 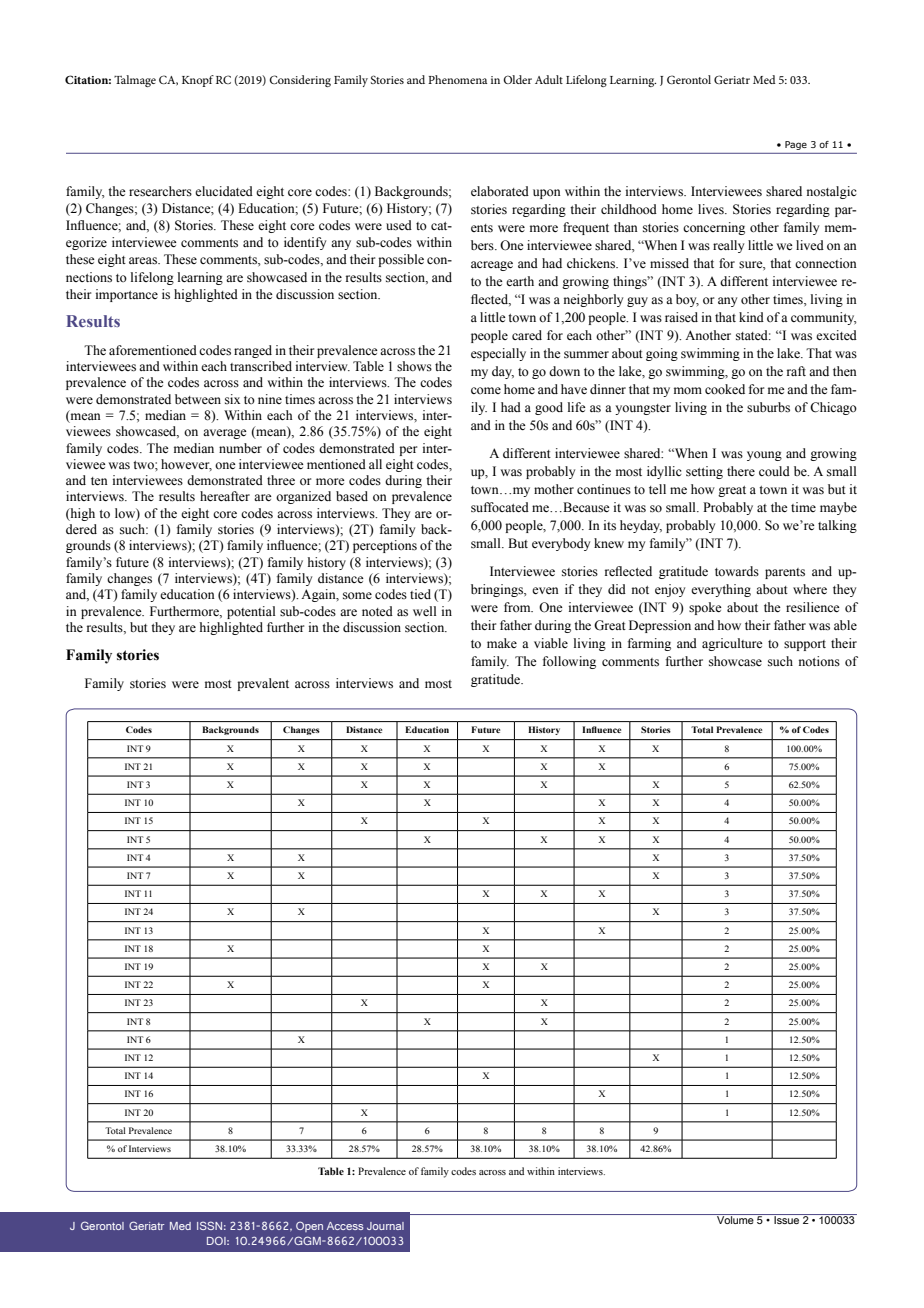 What do you see at coordinates (198, 81) in the image?
I see `Knopf` at bounding box center [198, 81].
